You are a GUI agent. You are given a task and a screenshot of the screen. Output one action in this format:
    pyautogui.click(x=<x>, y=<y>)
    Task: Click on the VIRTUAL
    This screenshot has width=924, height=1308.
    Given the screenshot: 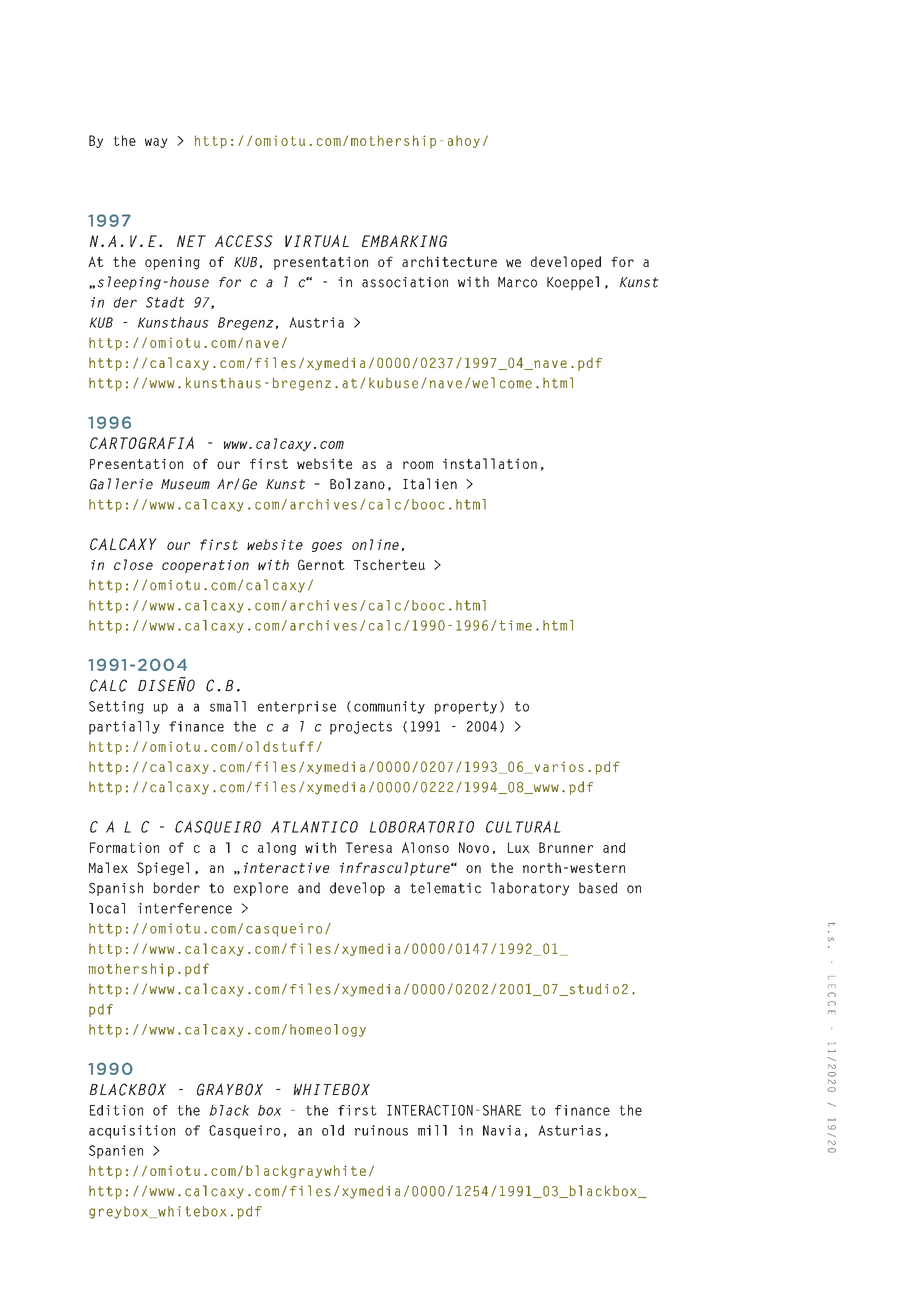 What is the action you would take?
    pyautogui.click(x=317, y=241)
